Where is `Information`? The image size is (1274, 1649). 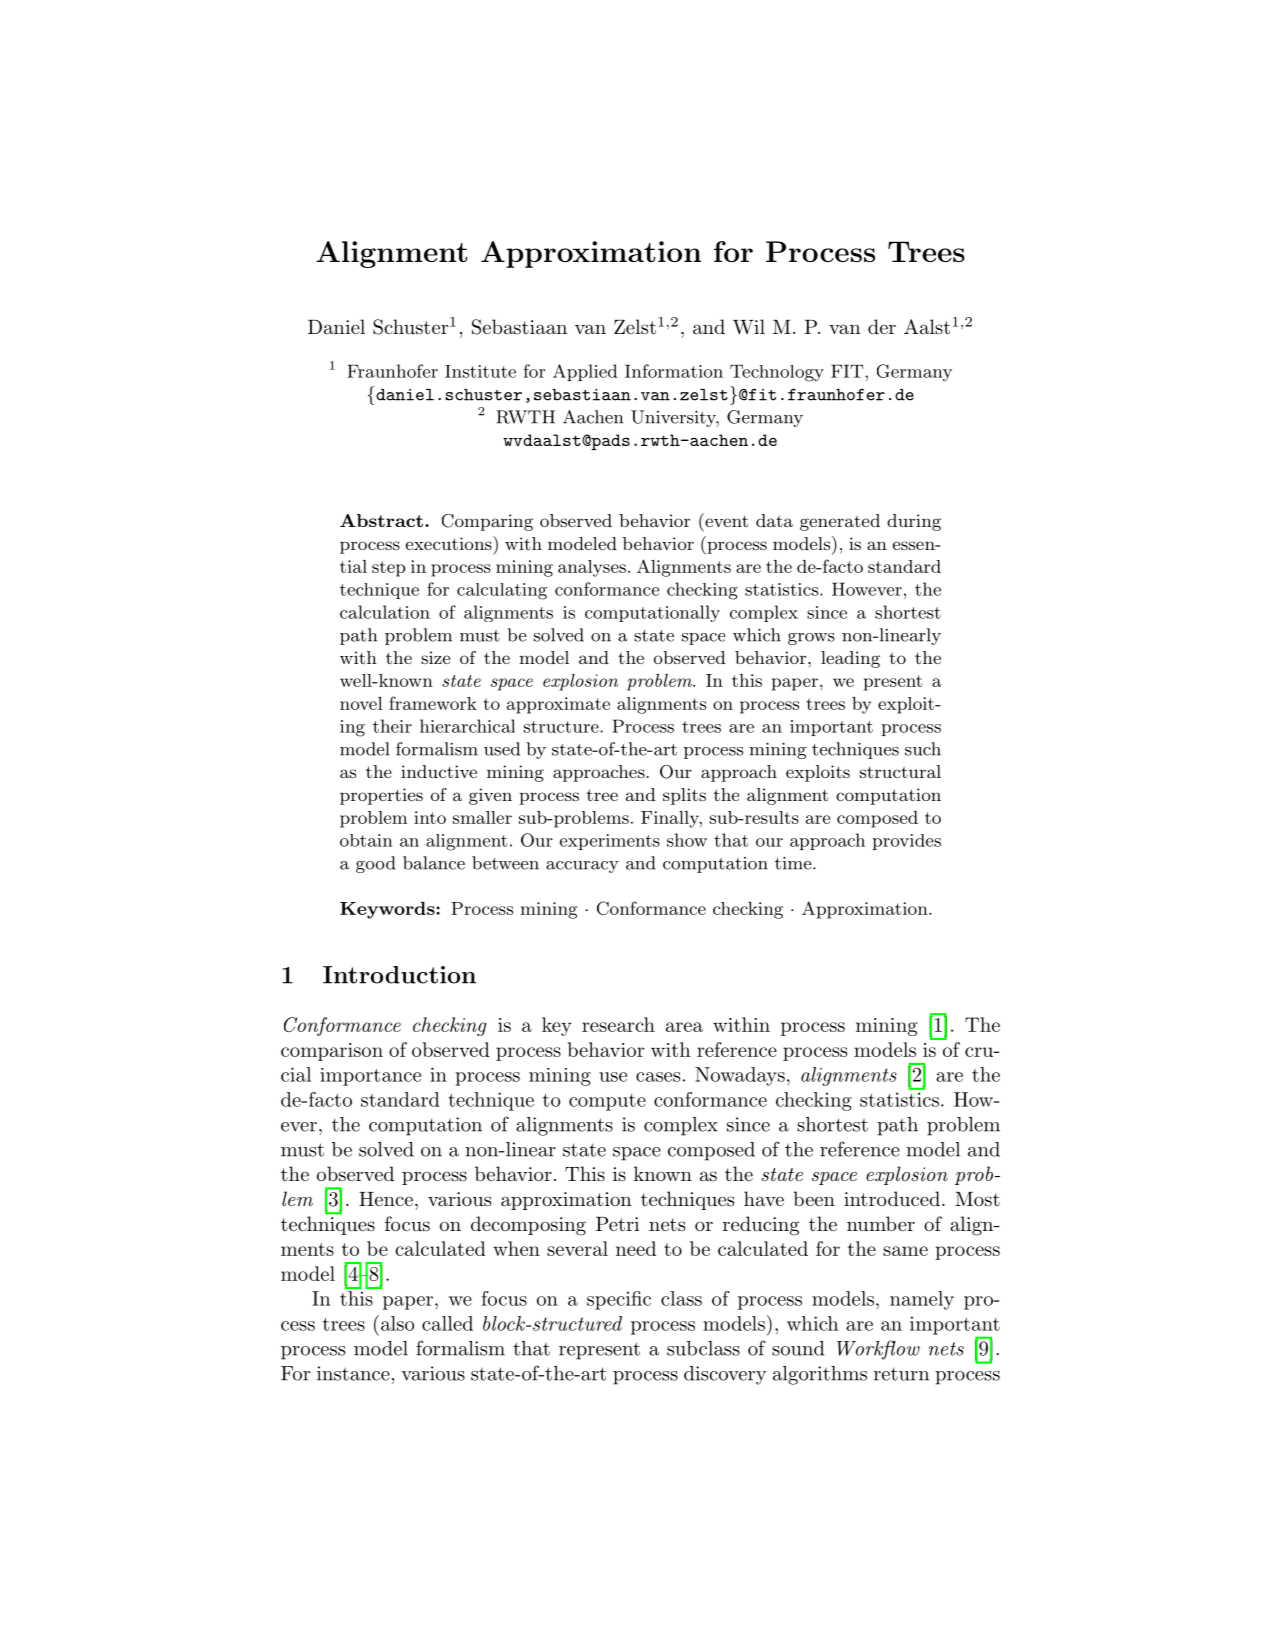
Information is located at coordinates (674, 371).
